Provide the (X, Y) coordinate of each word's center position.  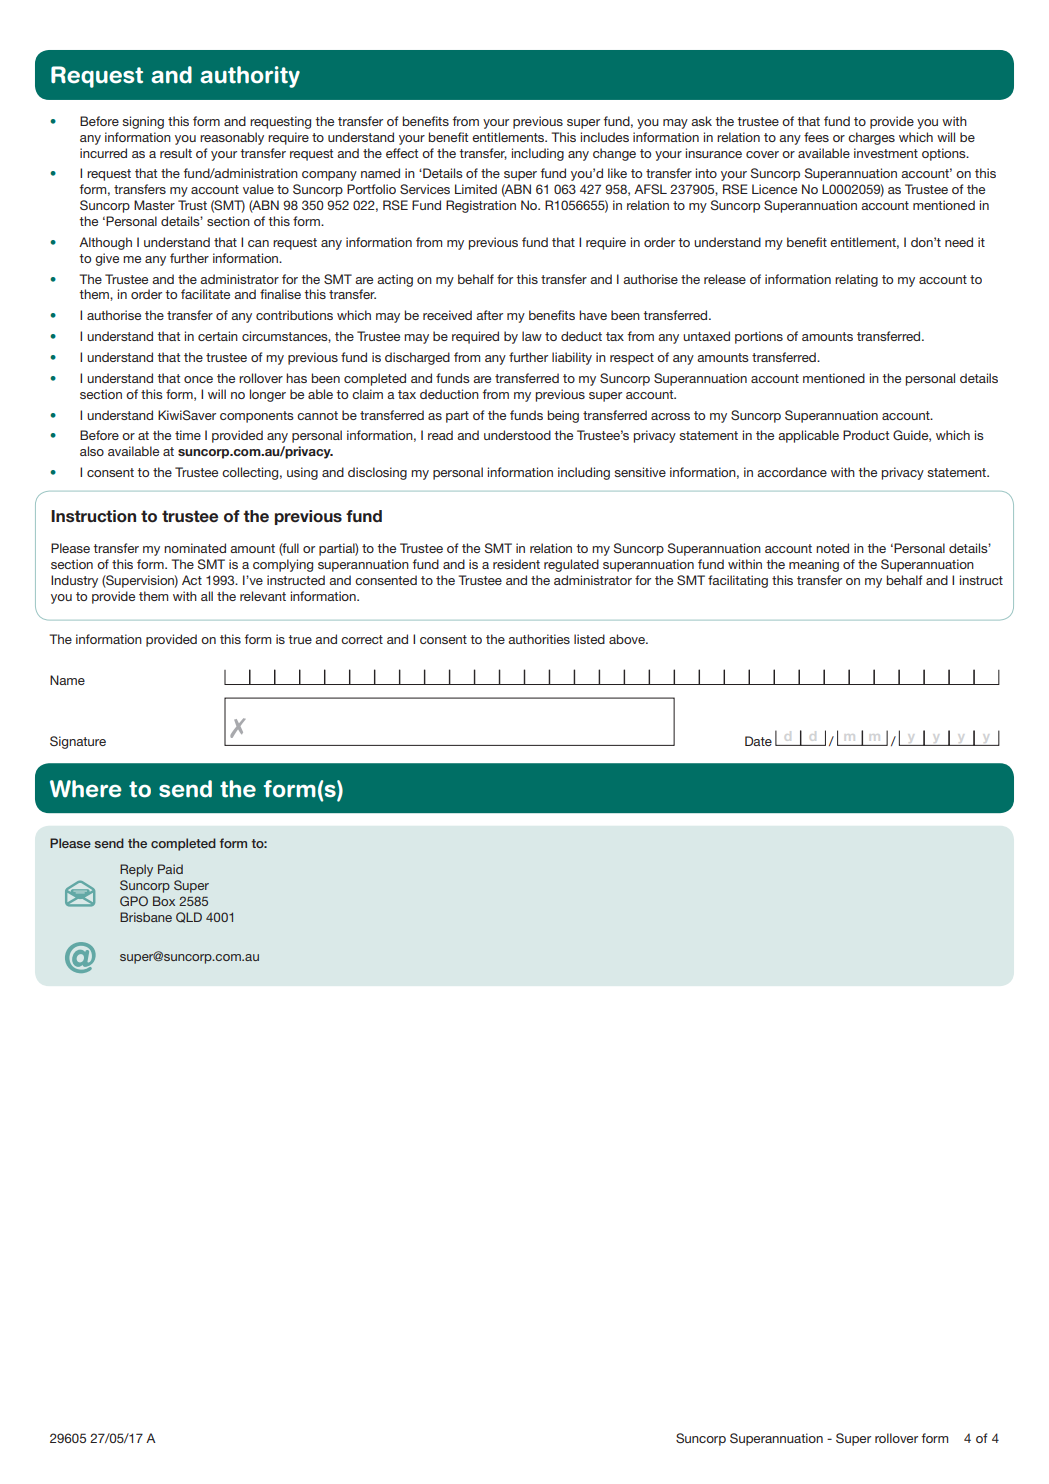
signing (143, 122)
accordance (792, 472)
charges (871, 138)
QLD (189, 917)
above (628, 639)
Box (164, 901)
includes (605, 137)
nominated (195, 548)
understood (517, 435)
